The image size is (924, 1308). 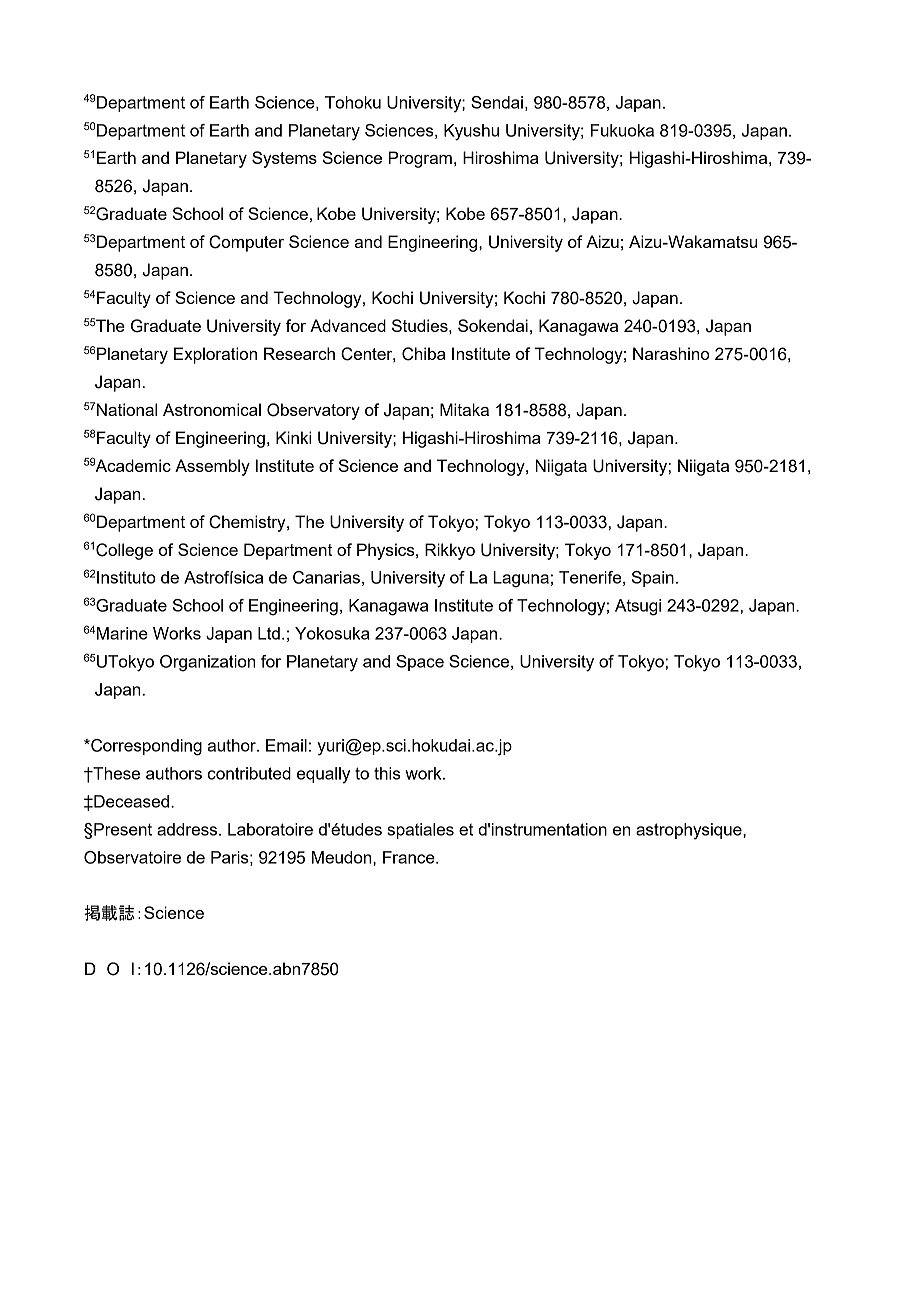 I want to click on Space, so click(x=420, y=663).
